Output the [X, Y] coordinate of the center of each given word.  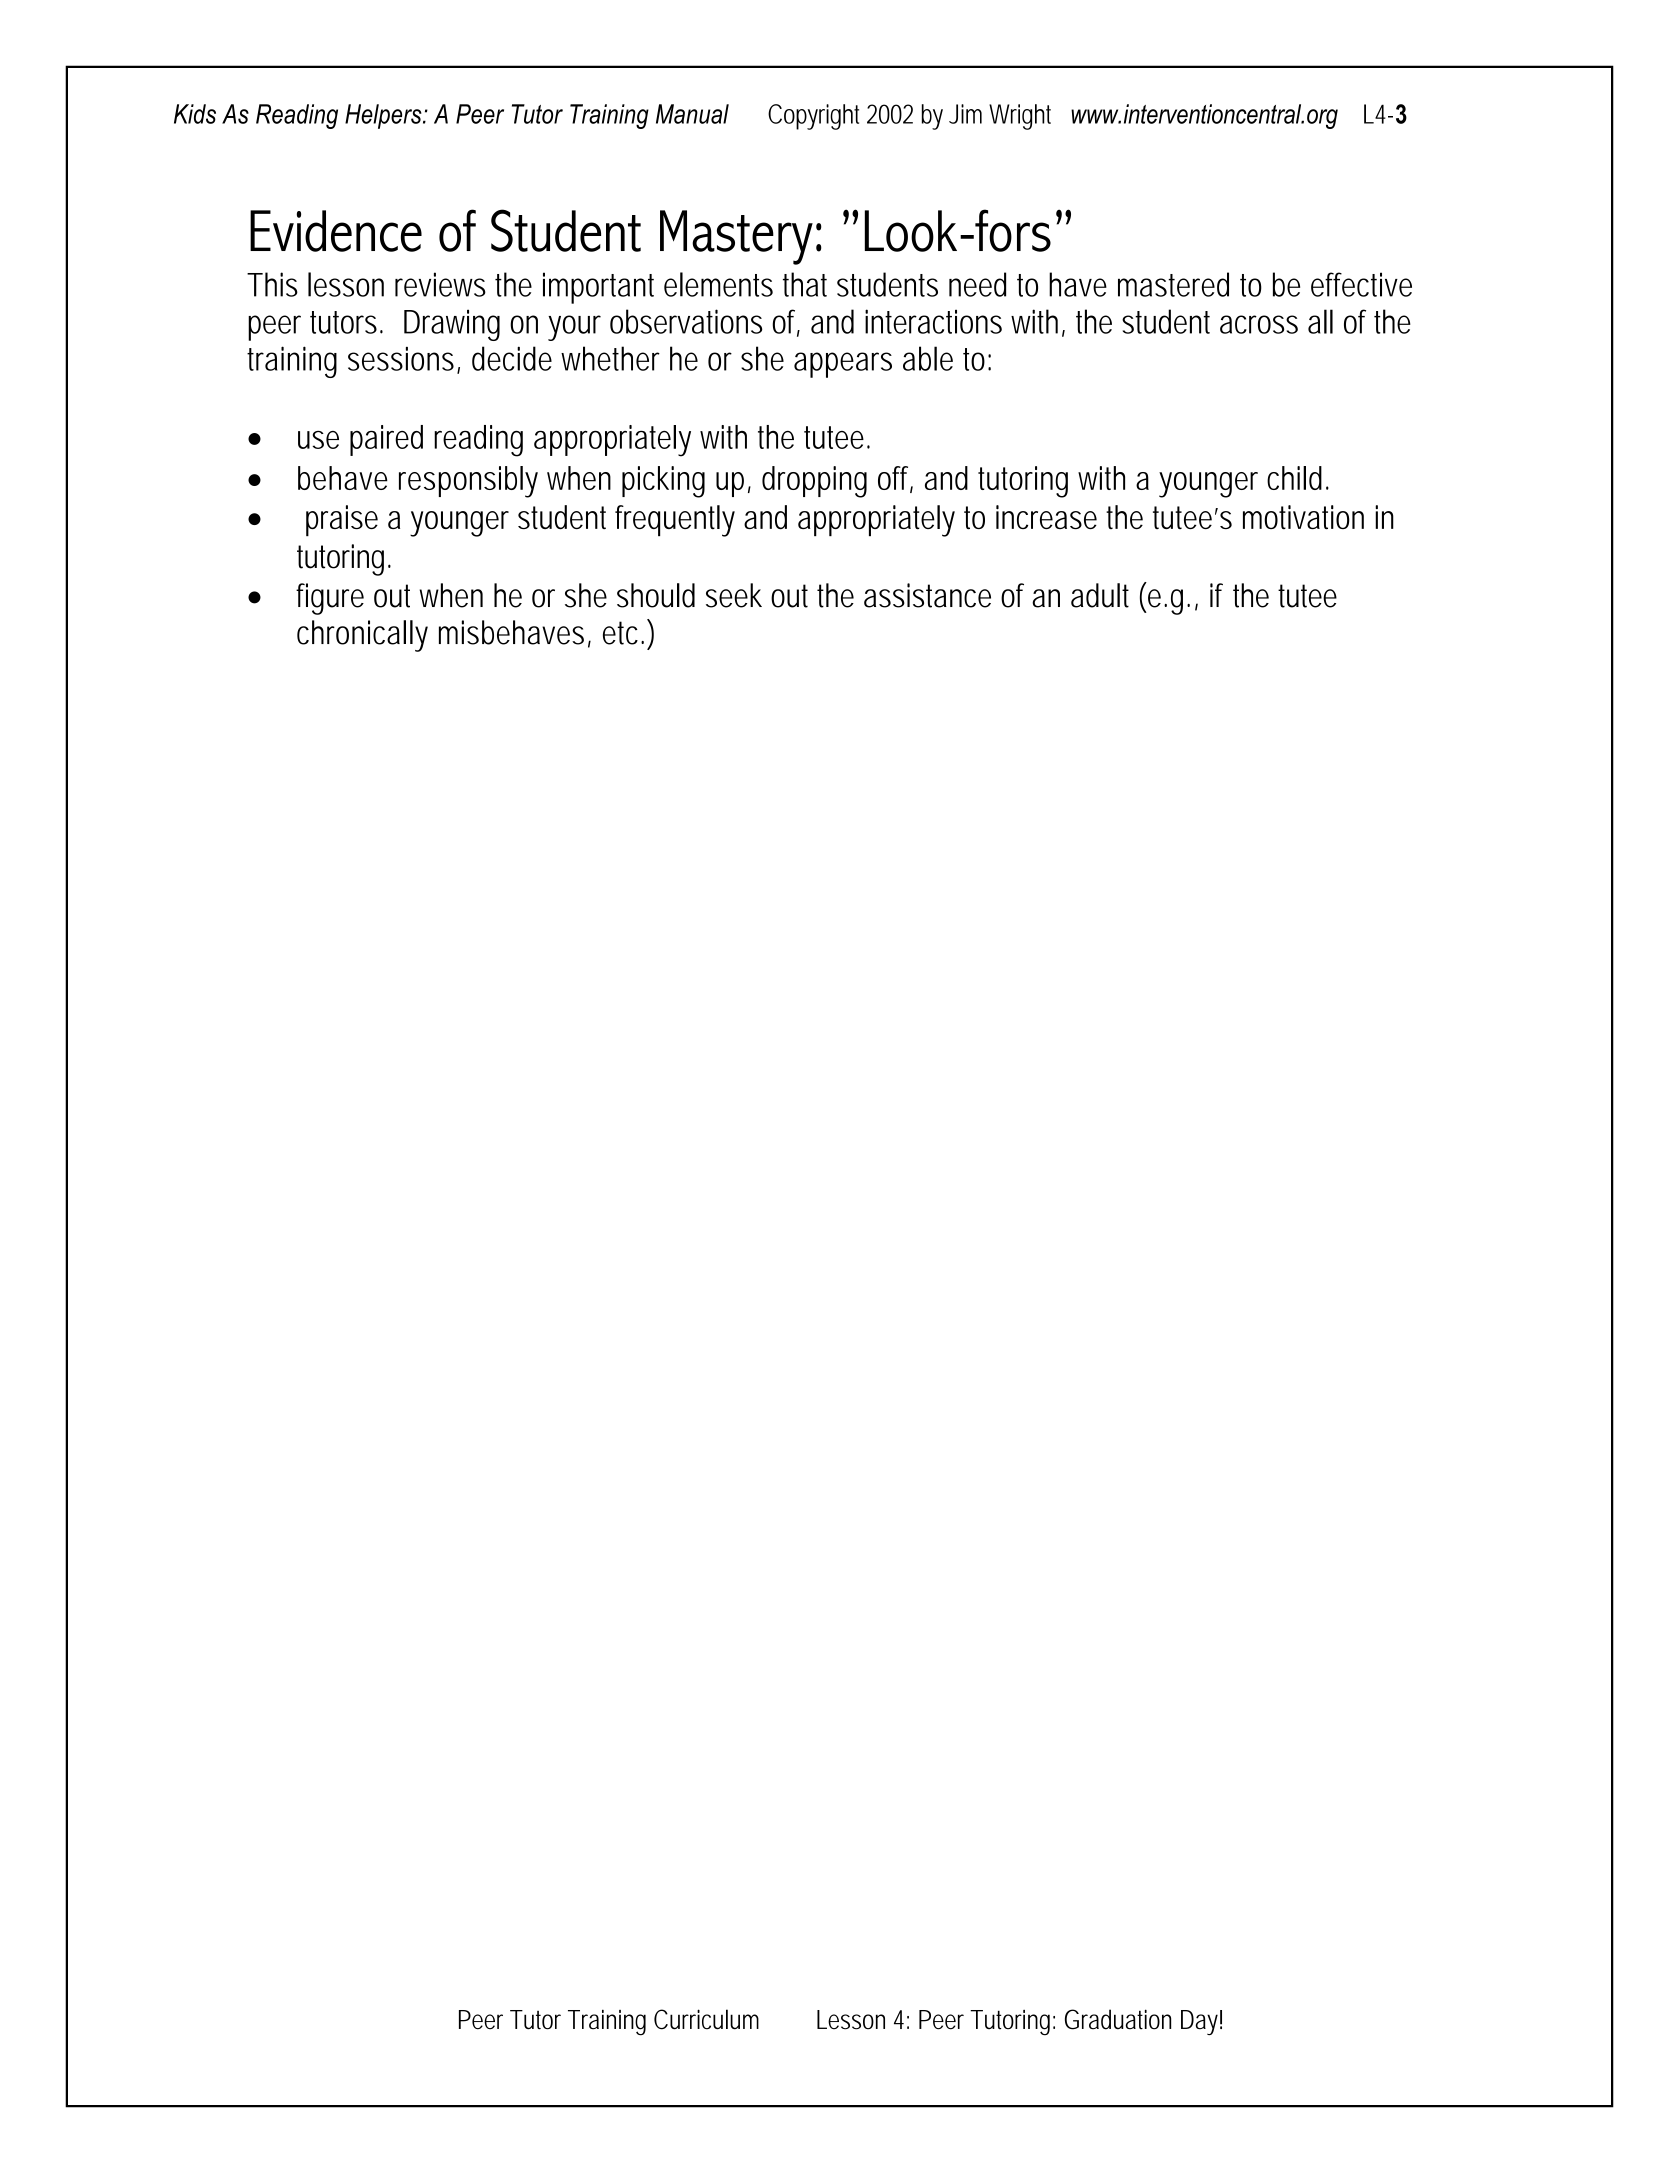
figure [330, 599]
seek [734, 595]
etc [620, 633]
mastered [1173, 284]
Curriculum [706, 2019]
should [656, 595]
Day [1199, 2022]
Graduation [1118, 2019]
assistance [927, 595]
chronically [362, 636]
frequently [675, 521]
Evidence [336, 231]
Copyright [813, 117]
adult [1100, 595]
